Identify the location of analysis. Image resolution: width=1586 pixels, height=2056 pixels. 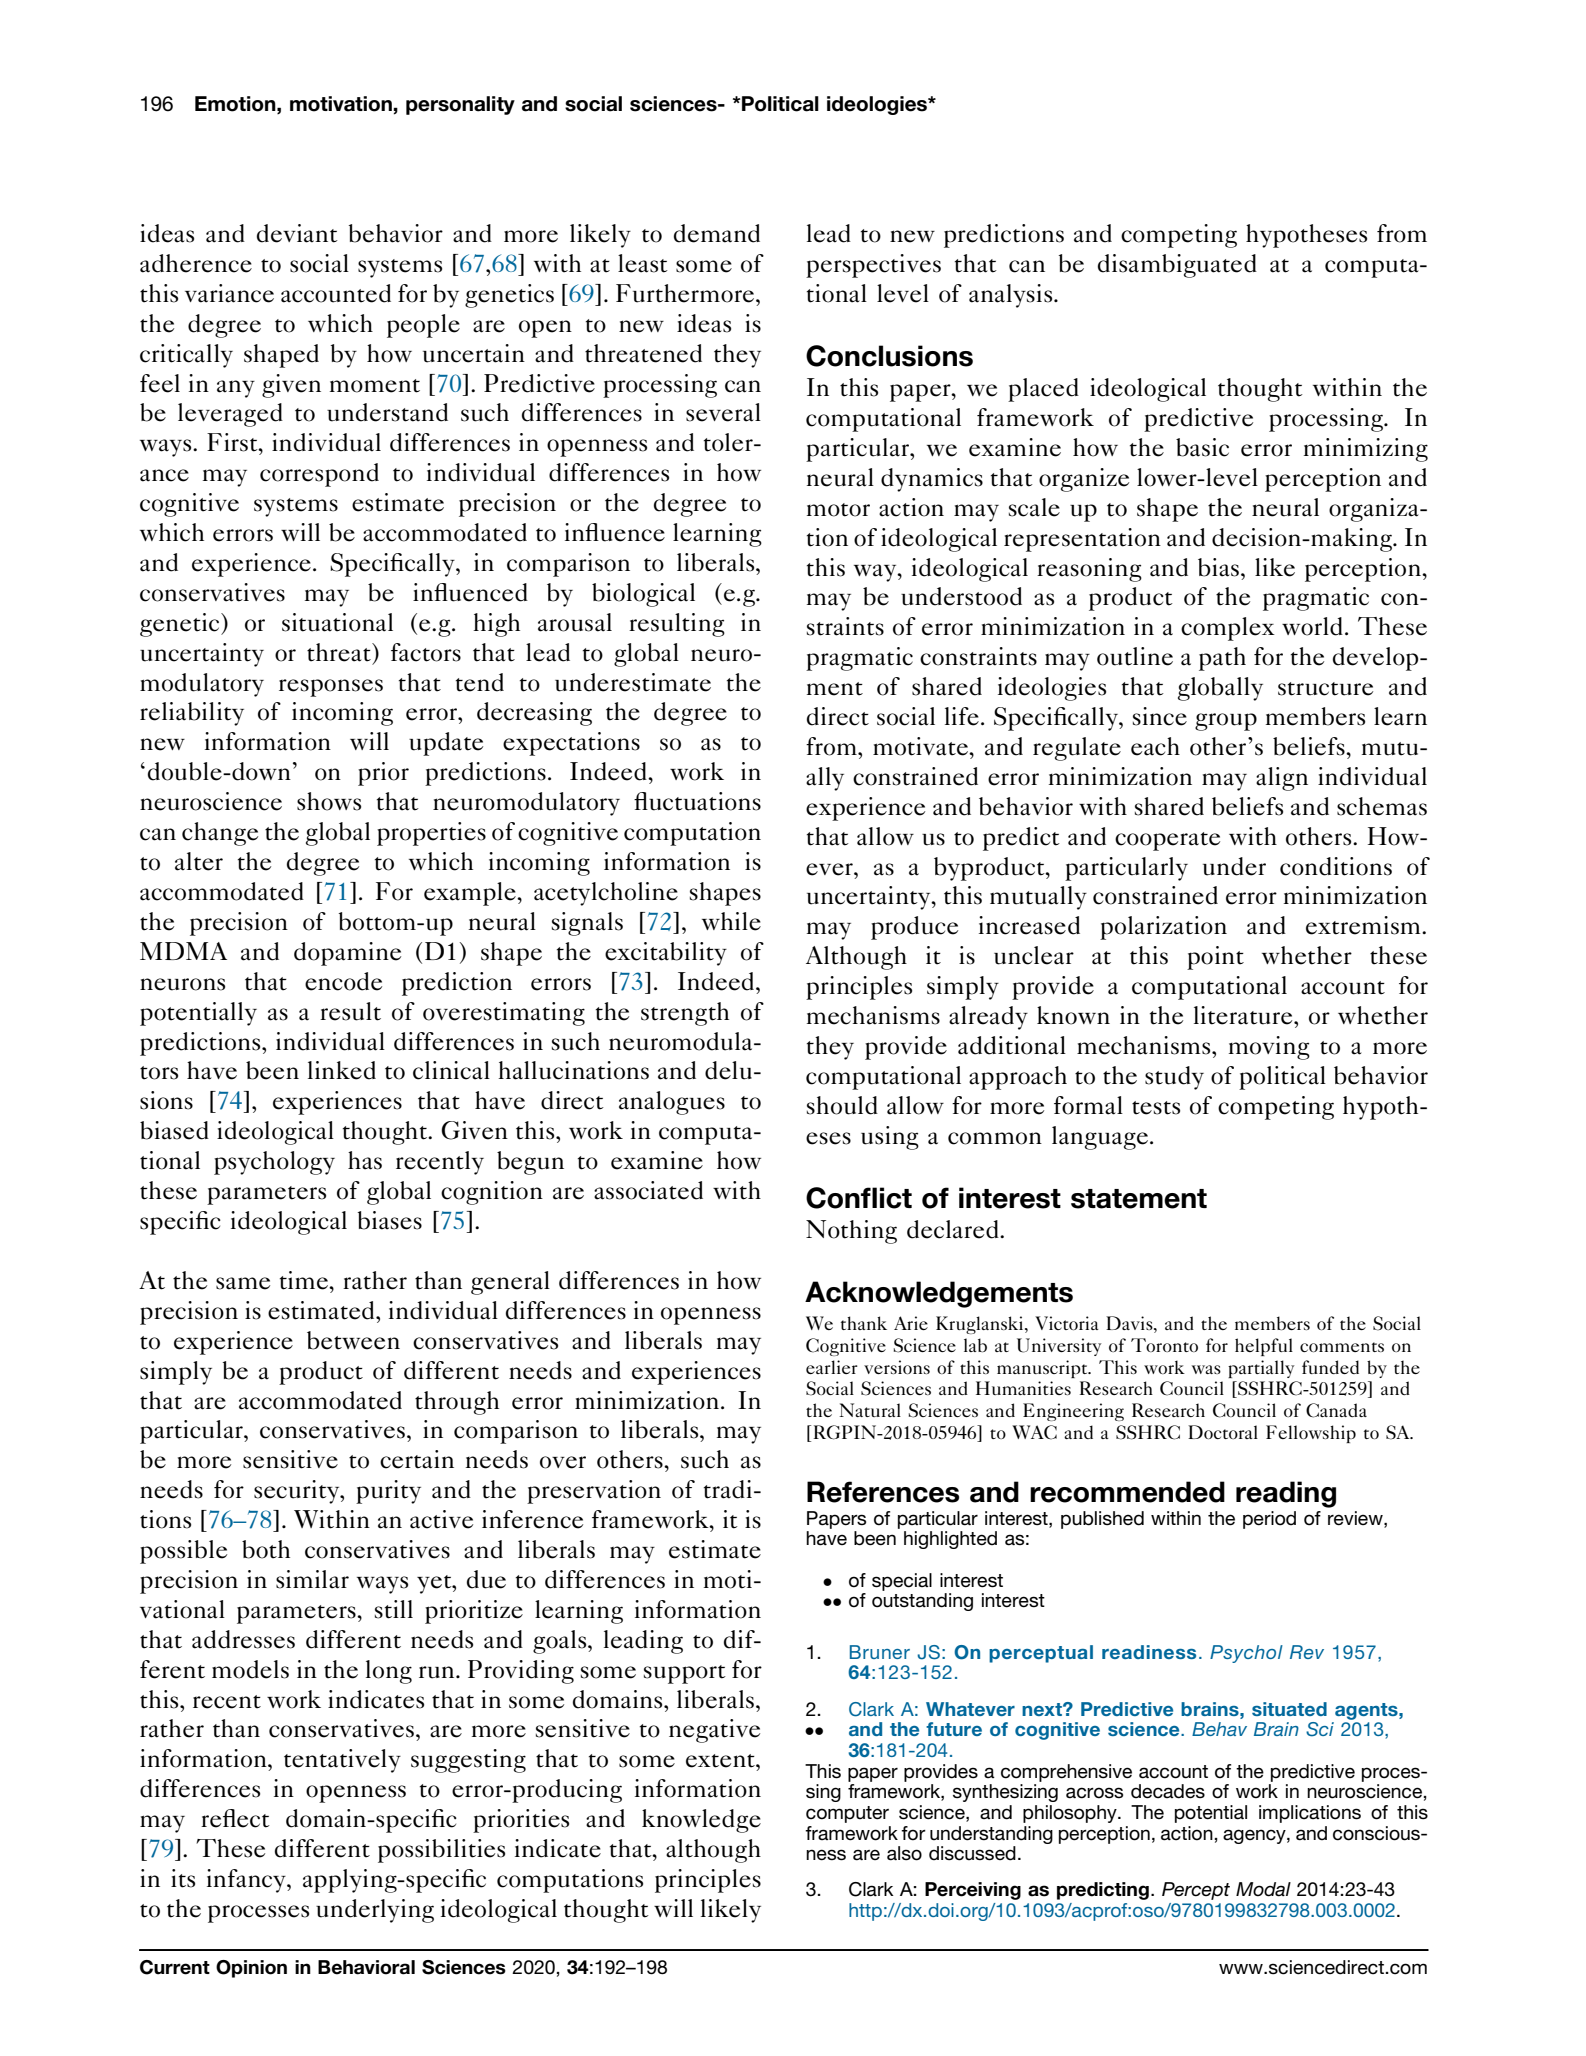
(1012, 296).
